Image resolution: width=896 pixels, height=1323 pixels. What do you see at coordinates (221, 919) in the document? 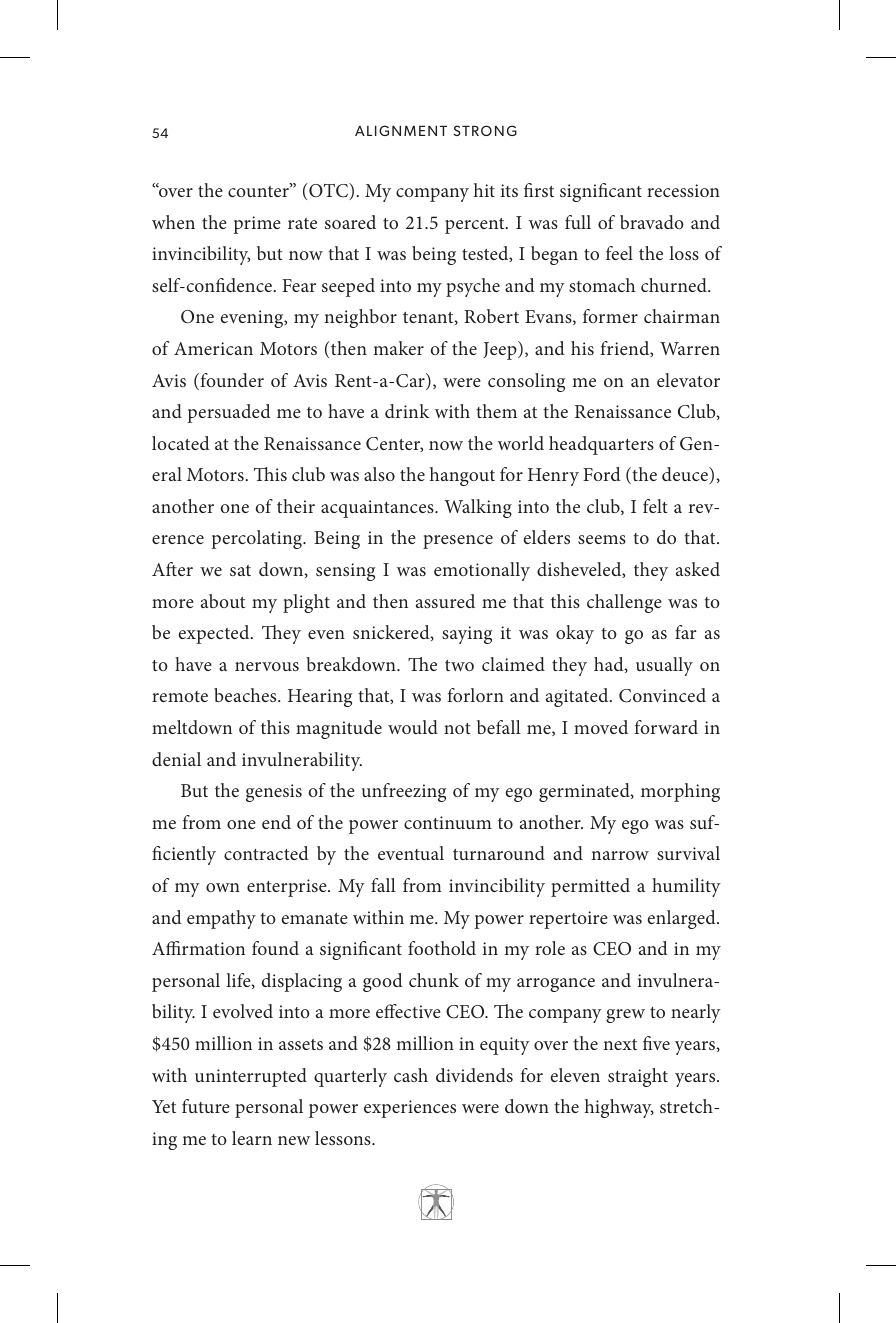
I see `empathy` at bounding box center [221, 919].
